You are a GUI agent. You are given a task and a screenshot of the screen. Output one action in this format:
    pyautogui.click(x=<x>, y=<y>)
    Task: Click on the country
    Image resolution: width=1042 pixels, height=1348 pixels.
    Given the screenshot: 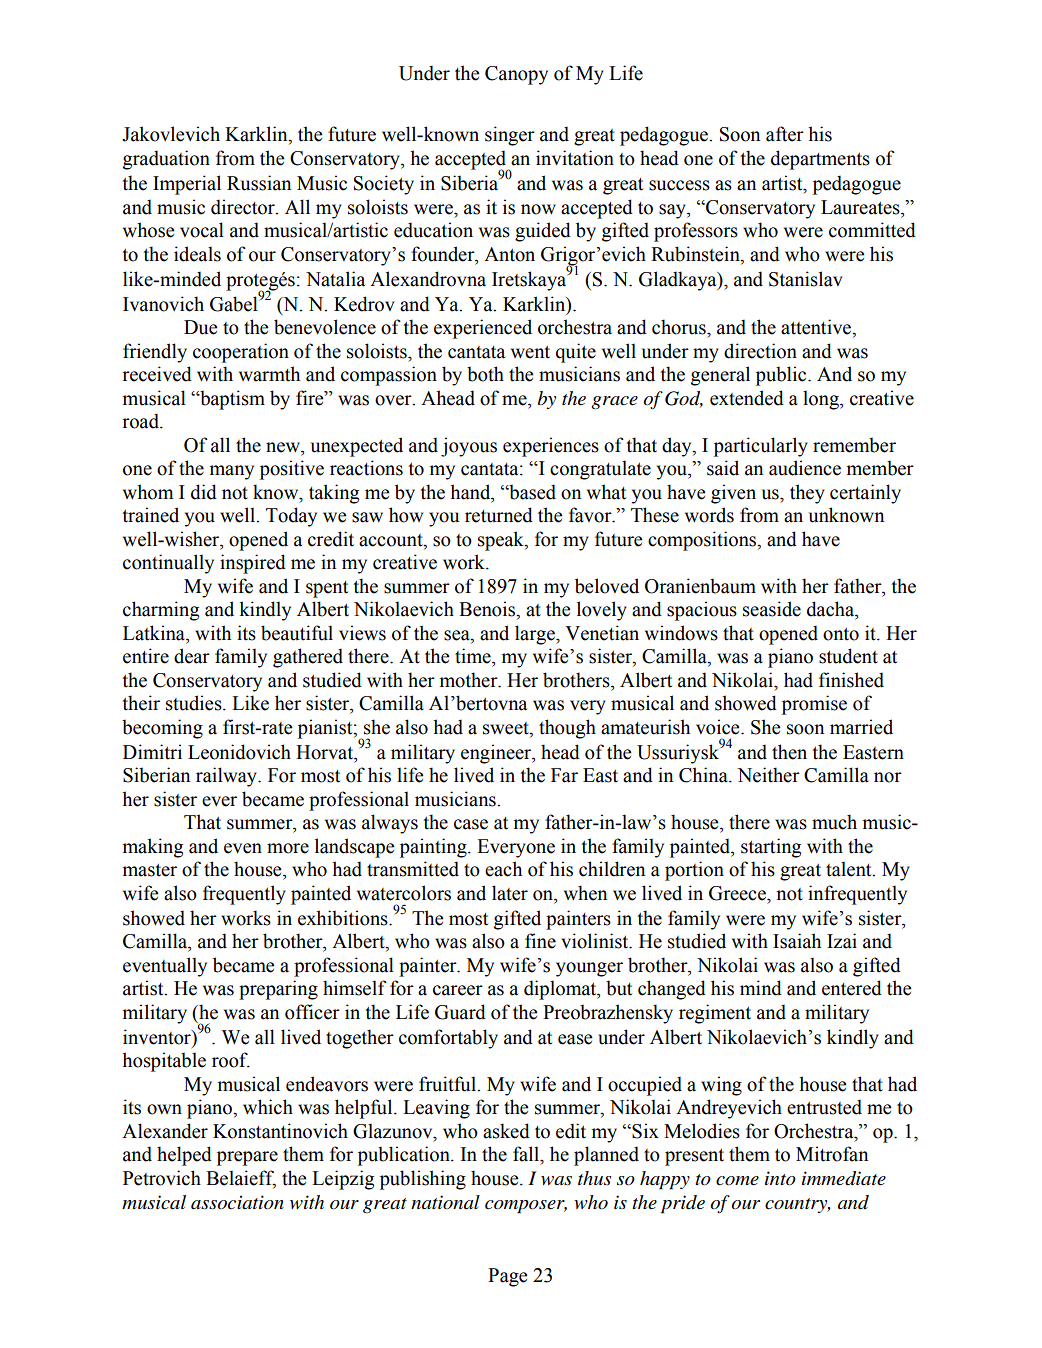 What is the action you would take?
    pyautogui.click(x=797, y=1205)
